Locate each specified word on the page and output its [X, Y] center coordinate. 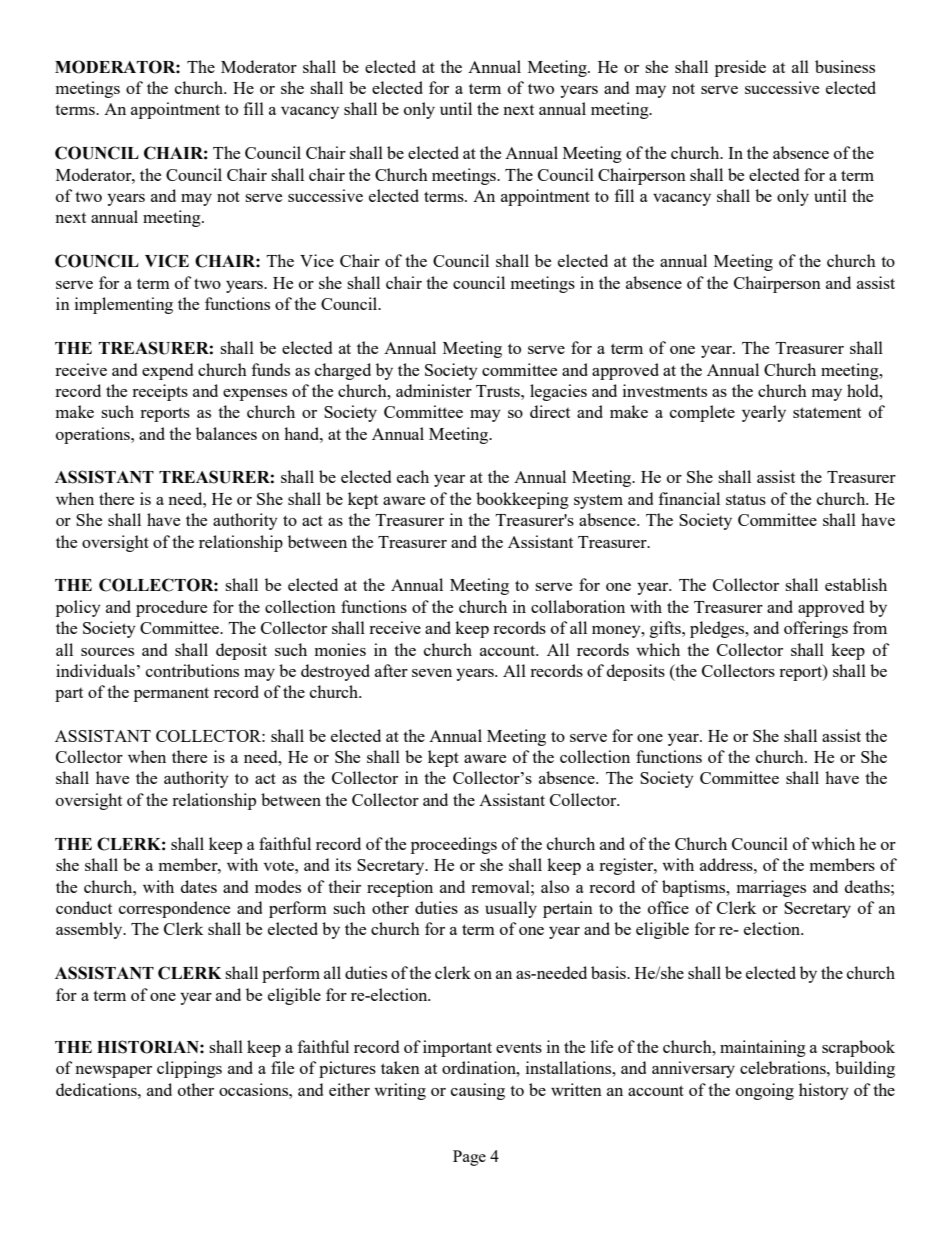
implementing [124, 305]
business [845, 66]
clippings [189, 1069]
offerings [816, 629]
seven [432, 673]
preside [740, 68]
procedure [171, 608]
